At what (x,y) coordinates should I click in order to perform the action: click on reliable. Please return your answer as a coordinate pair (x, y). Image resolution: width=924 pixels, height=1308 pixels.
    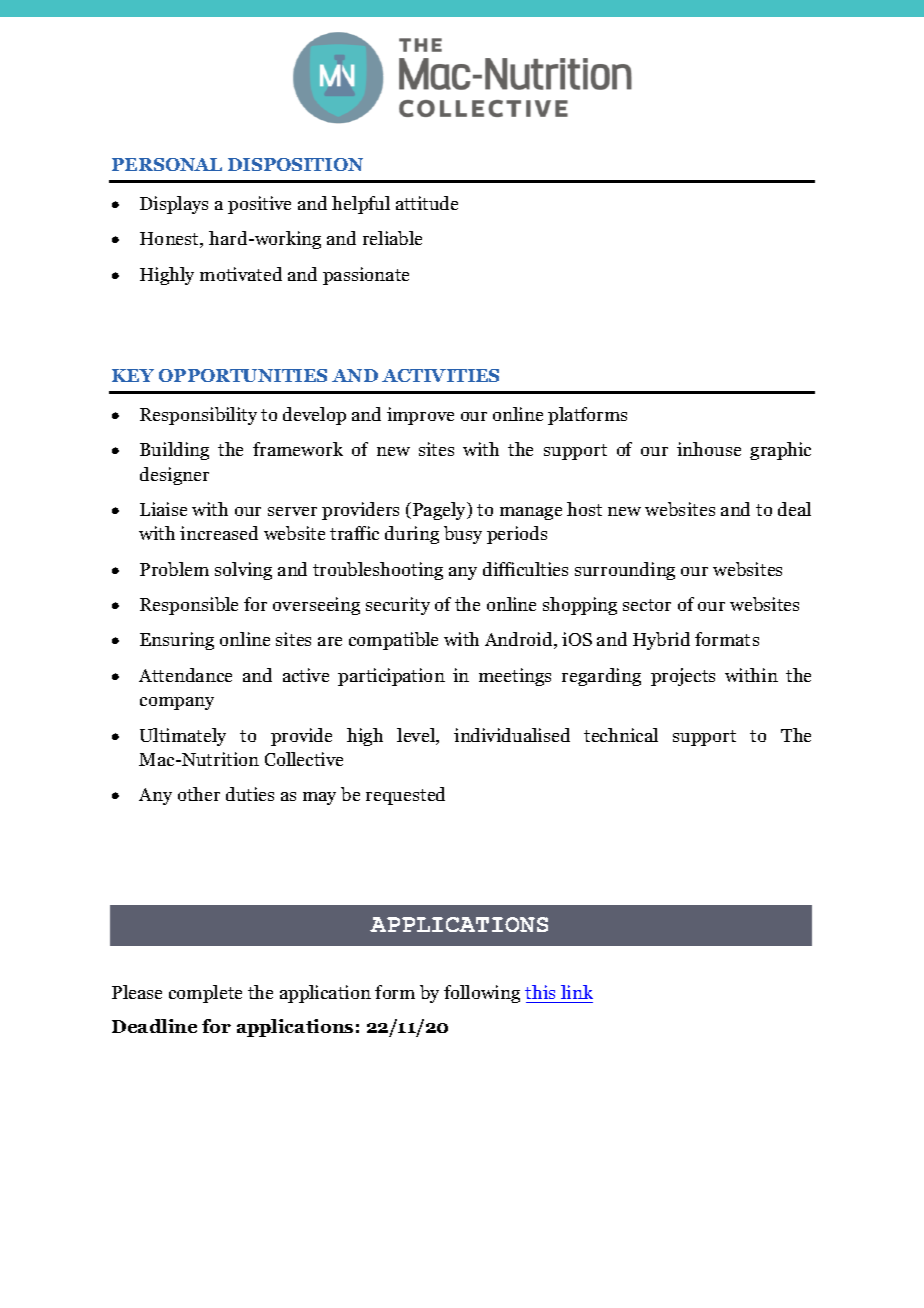
    Looking at the image, I should click on (392, 238).
